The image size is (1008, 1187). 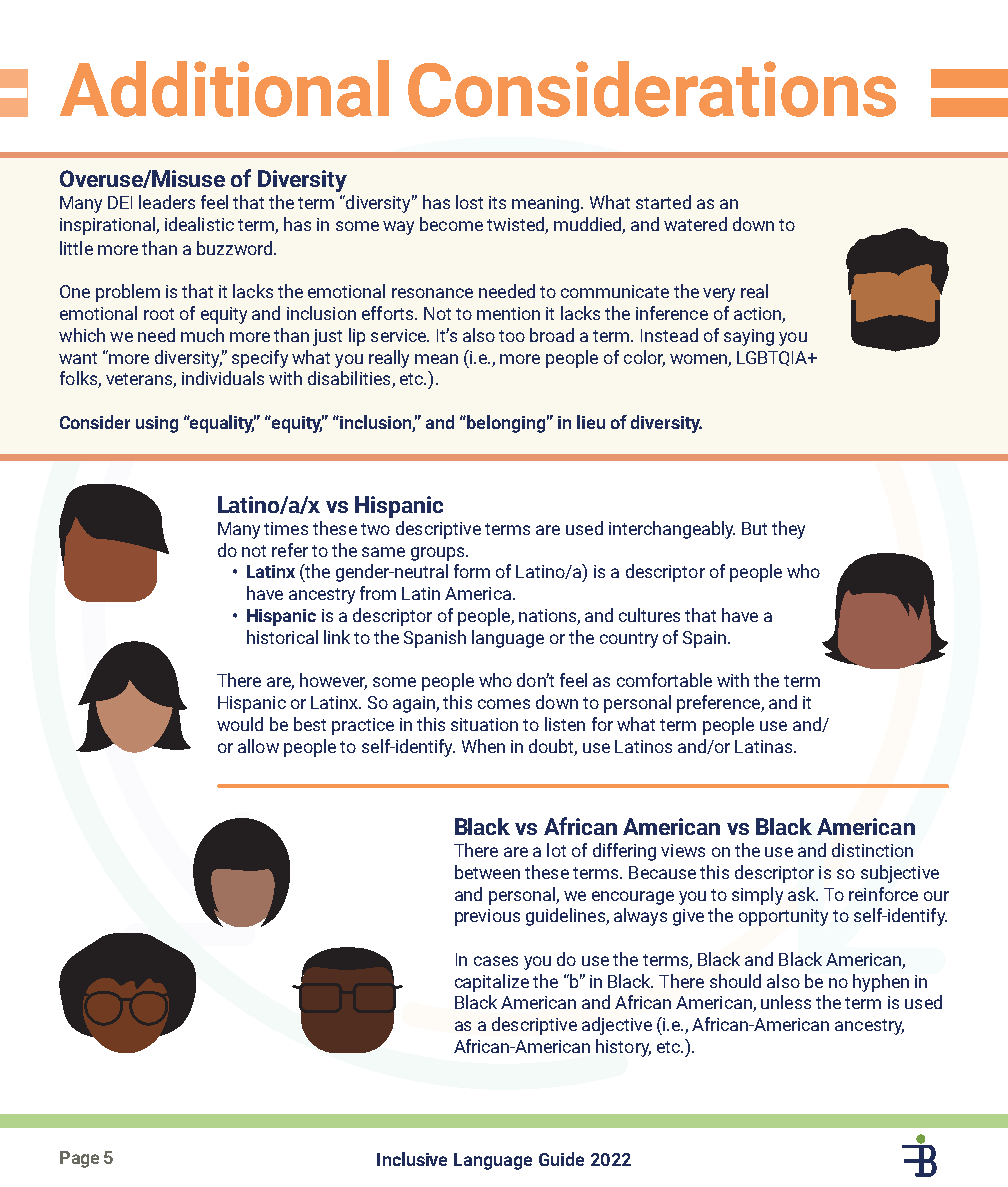 I want to click on they, so click(x=788, y=530).
